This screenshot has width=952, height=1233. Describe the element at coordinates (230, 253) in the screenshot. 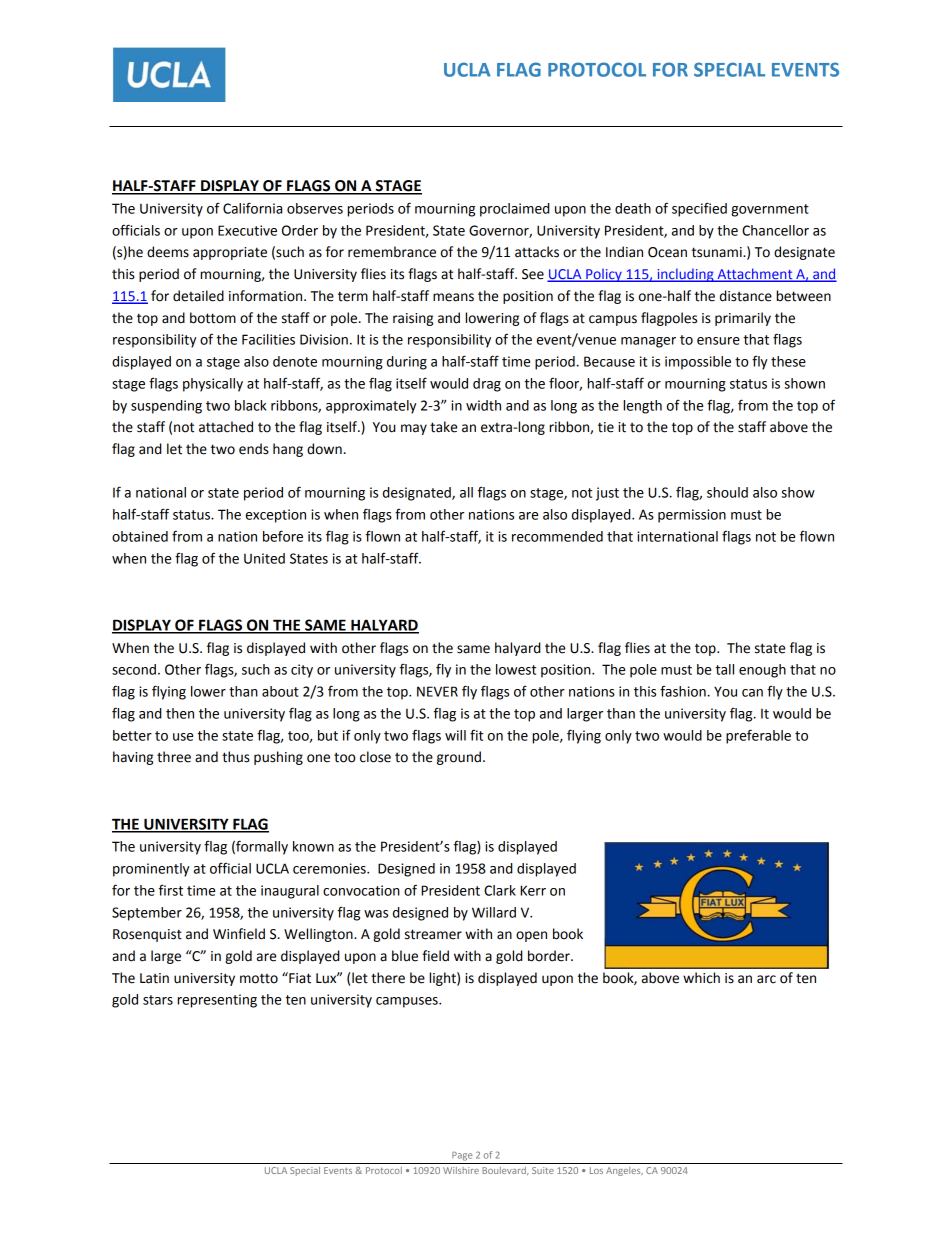

I see `appropriate` at that location.
